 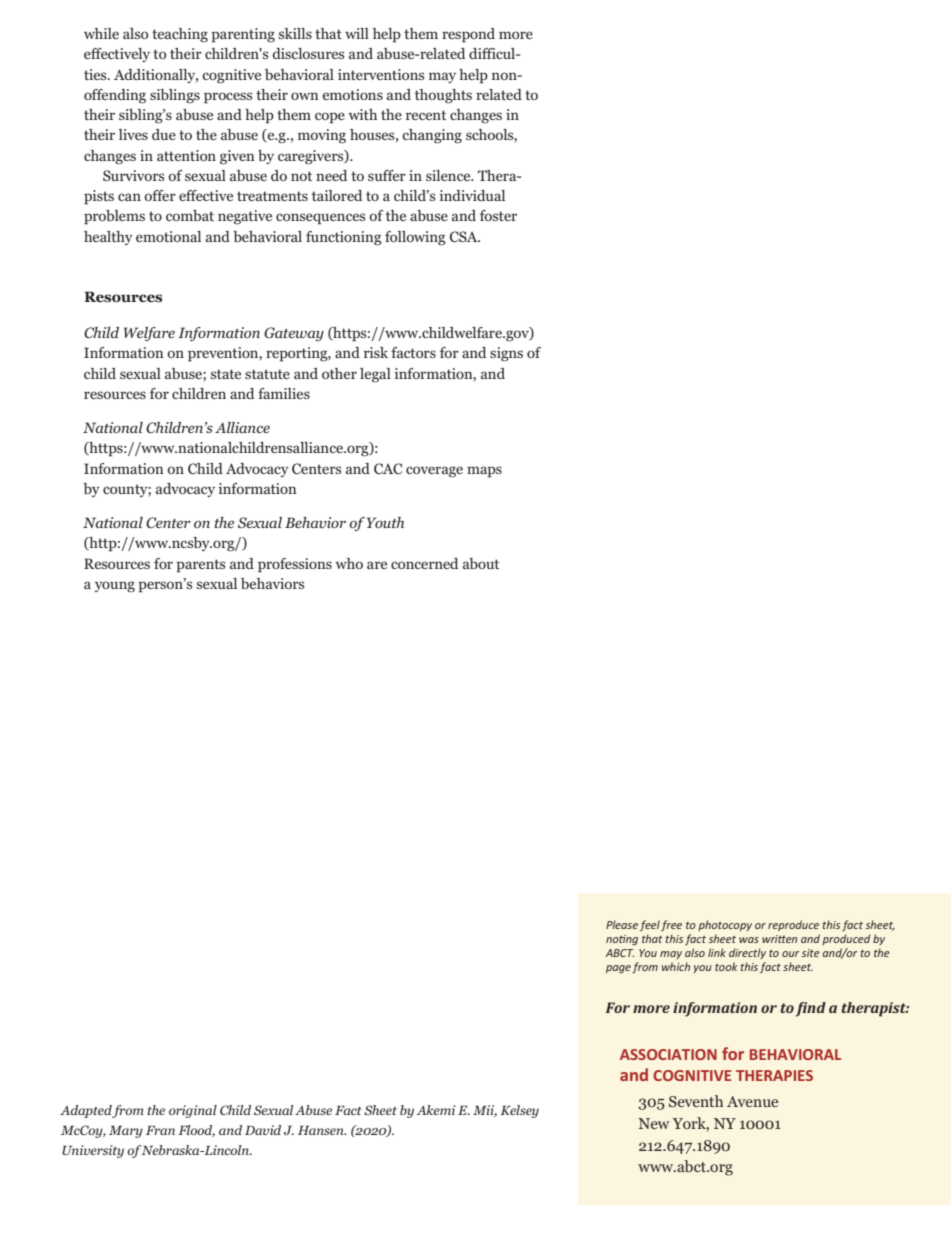 I want to click on parents, so click(x=200, y=566).
